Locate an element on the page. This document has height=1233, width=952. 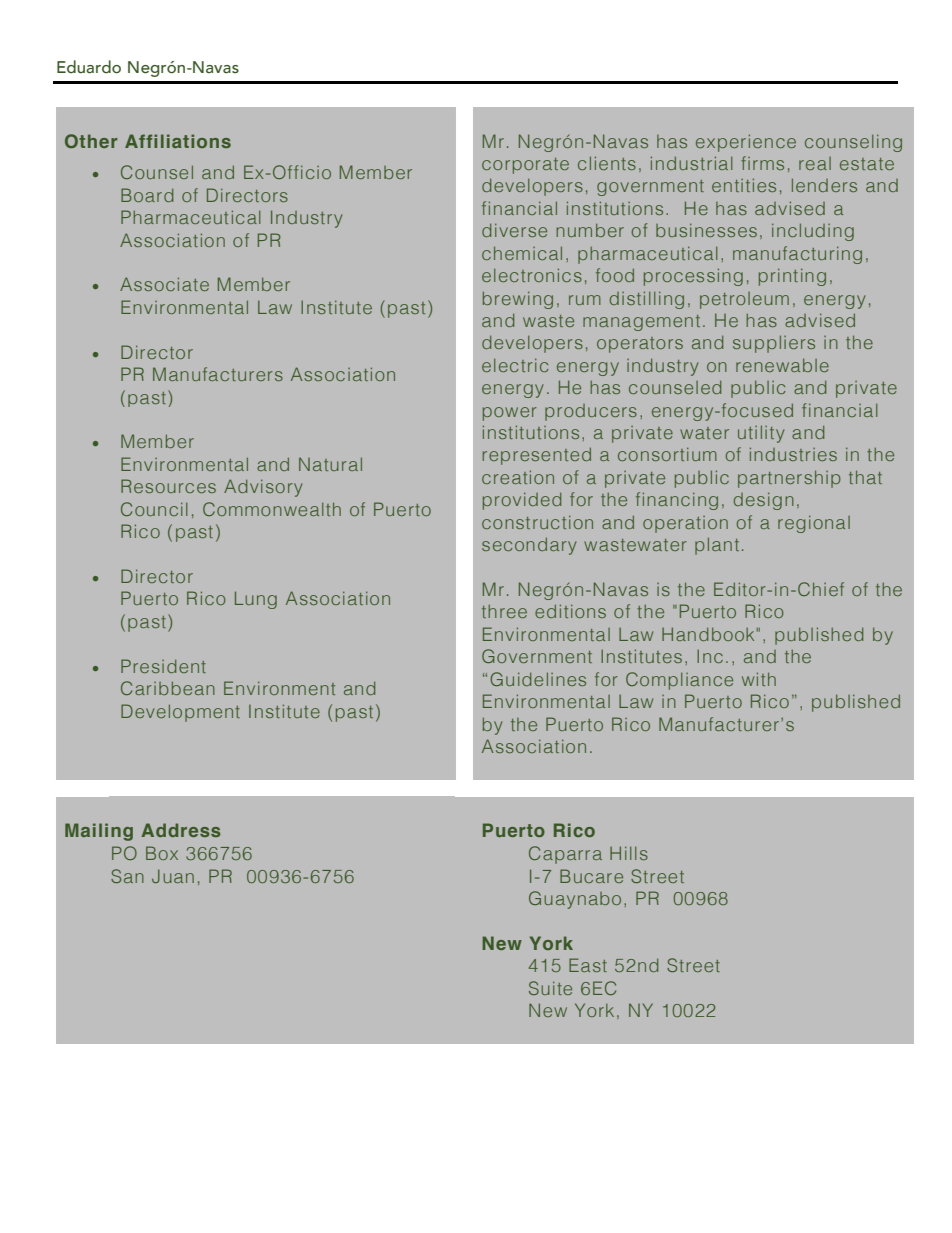
electric is located at coordinates (515, 365).
